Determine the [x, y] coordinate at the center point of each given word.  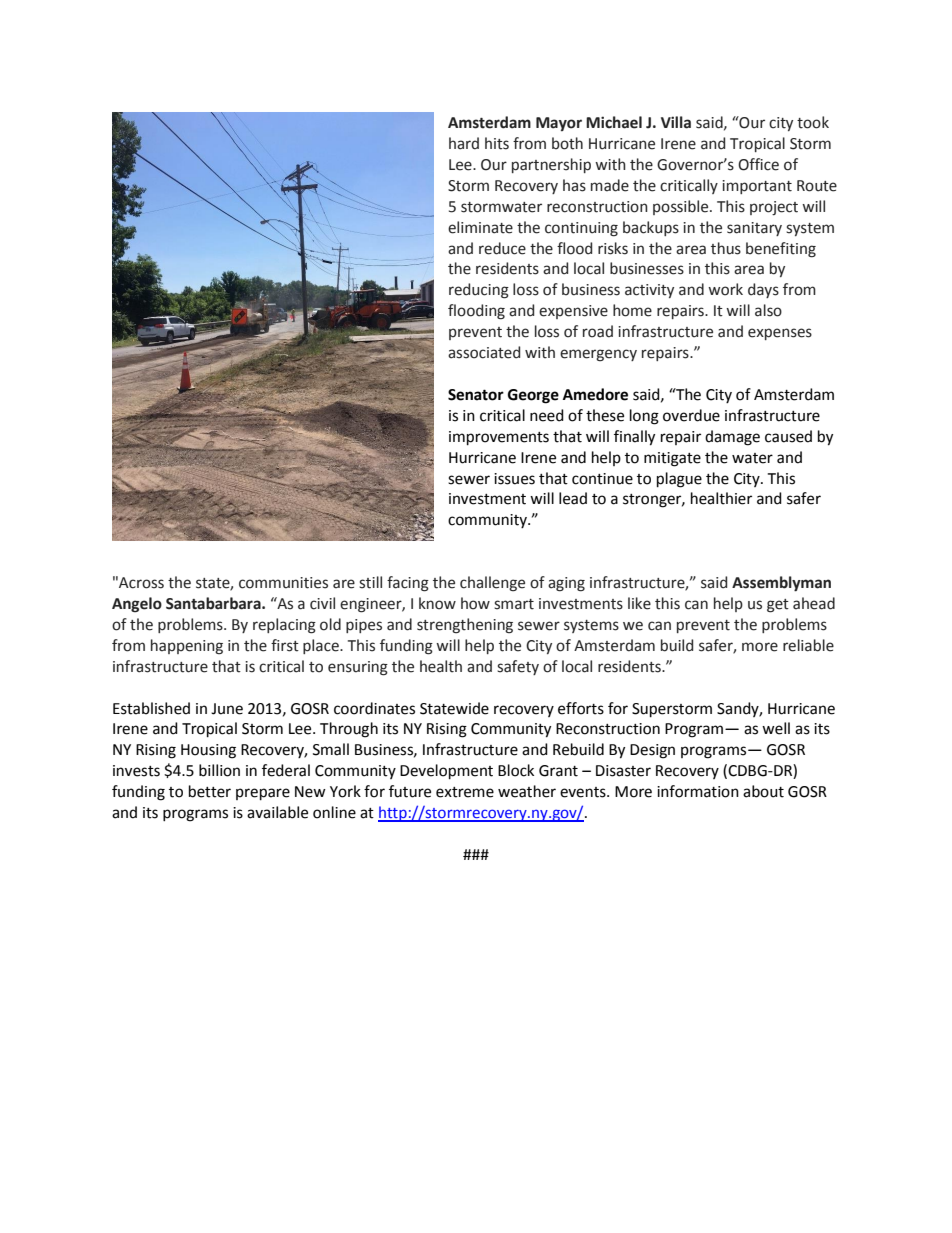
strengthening [465, 626]
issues [514, 479]
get [778, 606]
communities [283, 583]
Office [758, 164]
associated [484, 352]
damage [732, 438]
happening [187, 647]
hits [497, 143]
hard [464, 143]
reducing [479, 291]
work [725, 289]
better [210, 791]
